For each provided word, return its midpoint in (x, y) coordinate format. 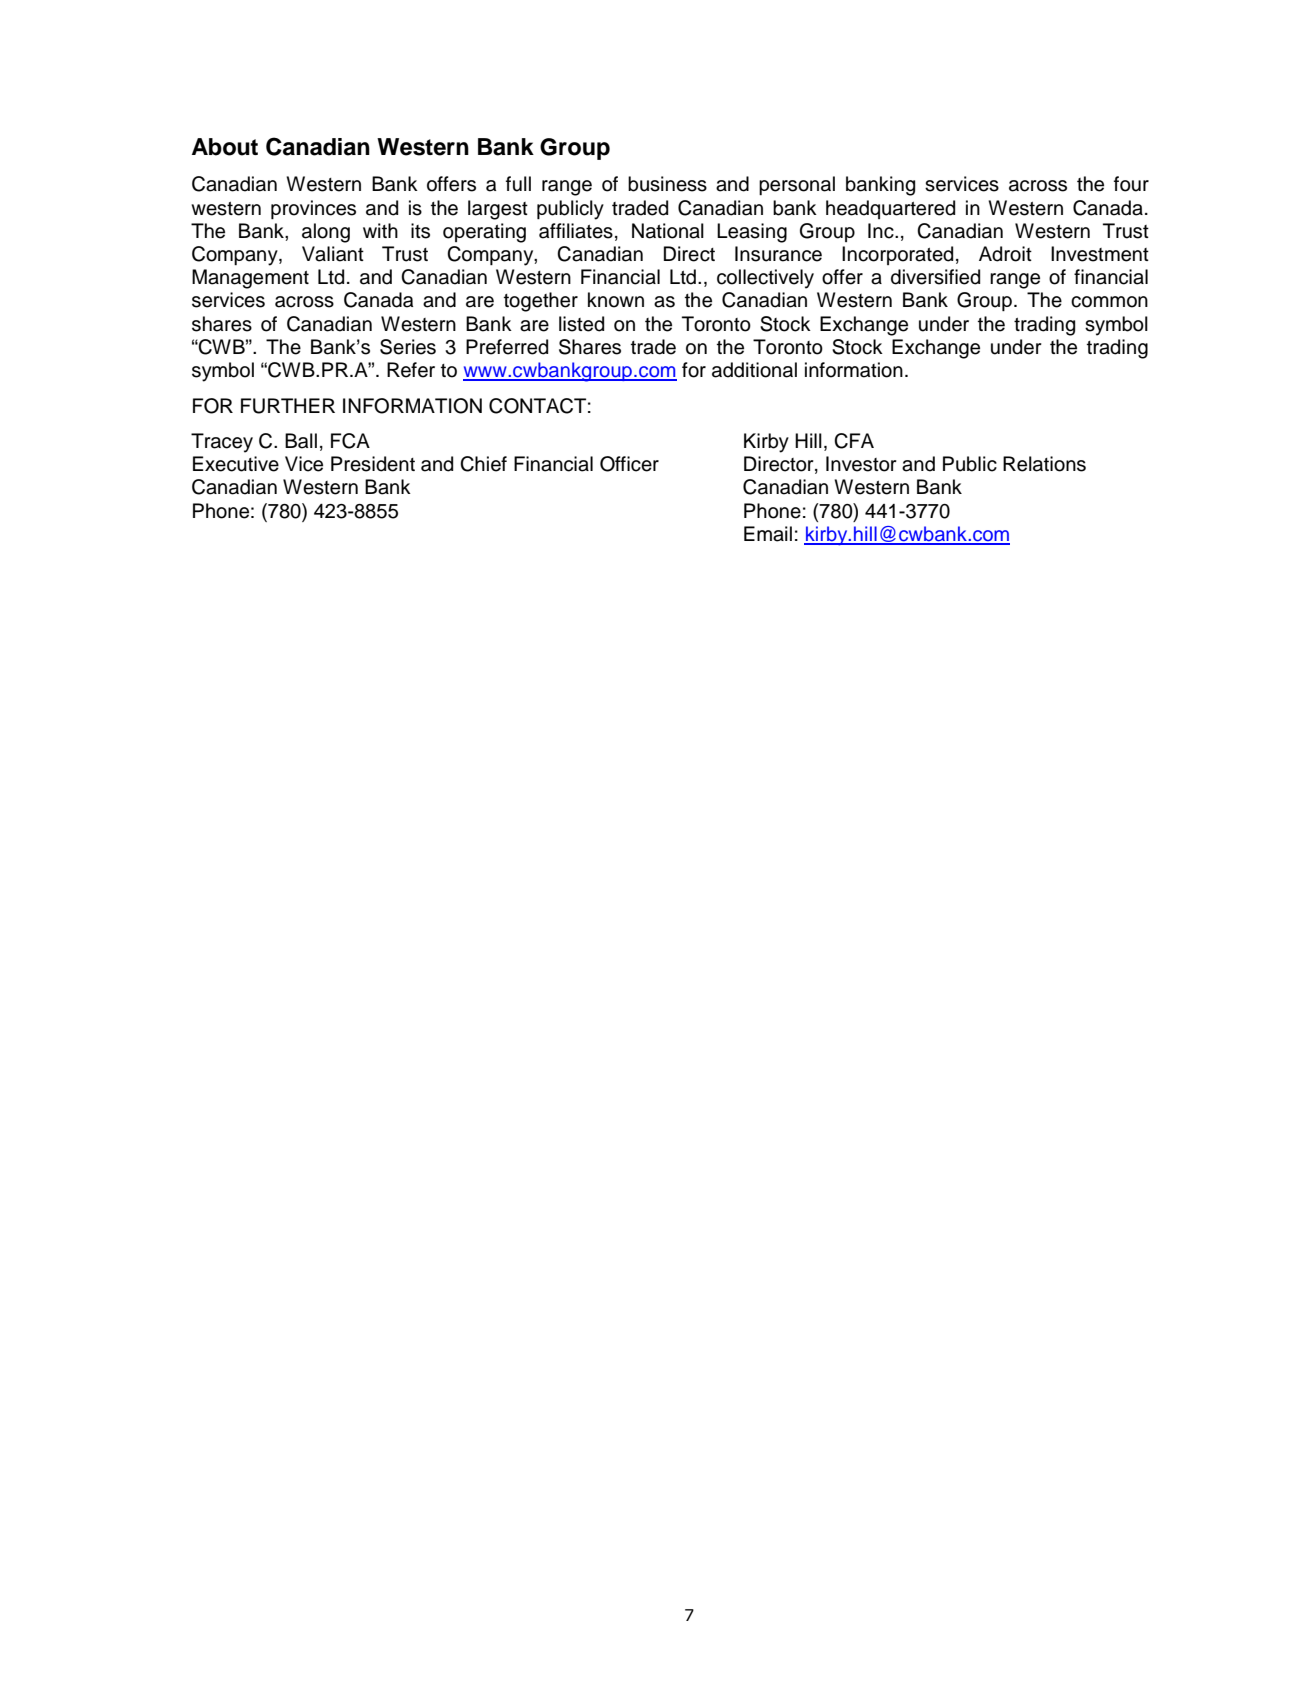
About (225, 147)
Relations (1044, 464)
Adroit (1005, 254)
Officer (629, 464)
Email (768, 534)
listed (581, 324)
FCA (350, 441)
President (373, 464)
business (667, 184)
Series (408, 347)
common (1109, 302)
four (1131, 184)
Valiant (333, 254)
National (668, 231)
